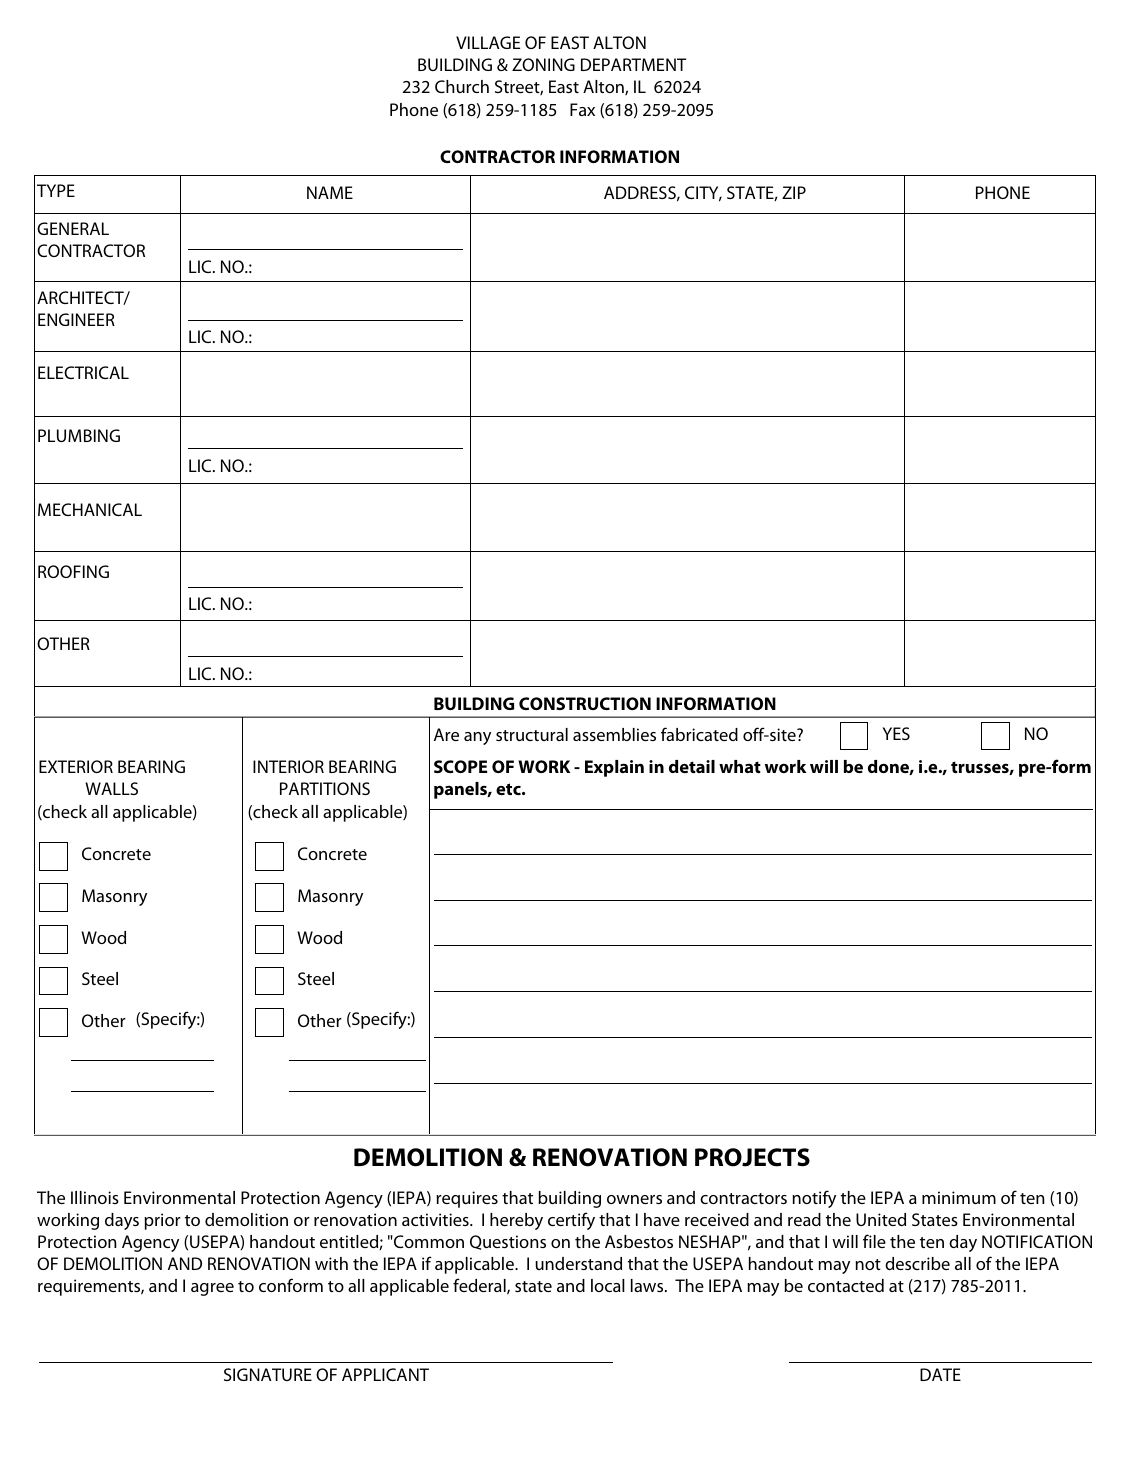 Image resolution: width=1130 pixels, height=1462 pixels. What do you see at coordinates (56, 190) in the screenshot?
I see `TYPE` at bounding box center [56, 190].
